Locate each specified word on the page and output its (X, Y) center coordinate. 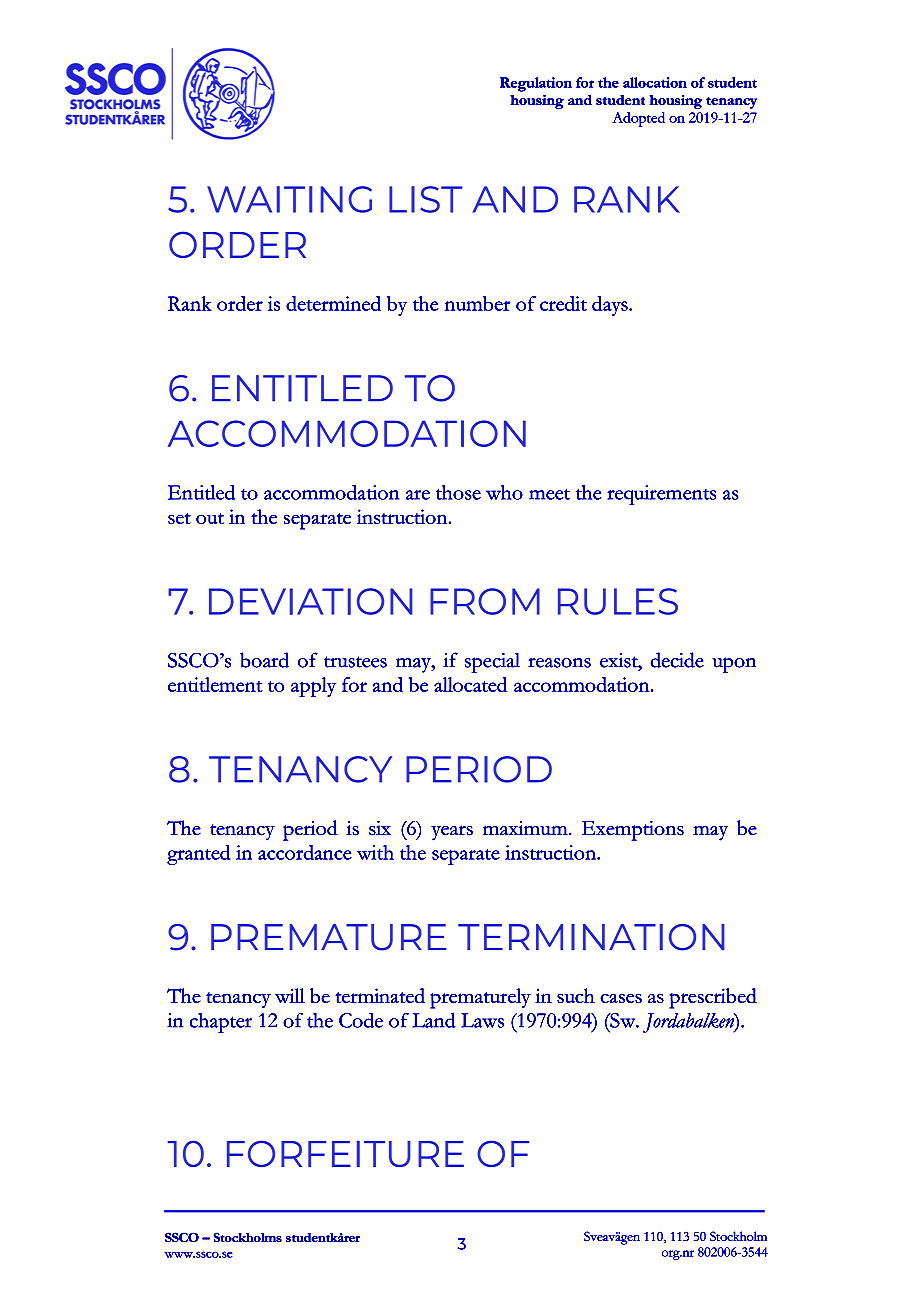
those (458, 492)
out (210, 518)
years (452, 833)
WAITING (289, 199)
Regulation (536, 84)
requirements (661, 495)
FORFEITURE (345, 1153)
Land (434, 1020)
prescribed (713, 998)
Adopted (638, 119)
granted (198, 855)
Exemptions (633, 831)
